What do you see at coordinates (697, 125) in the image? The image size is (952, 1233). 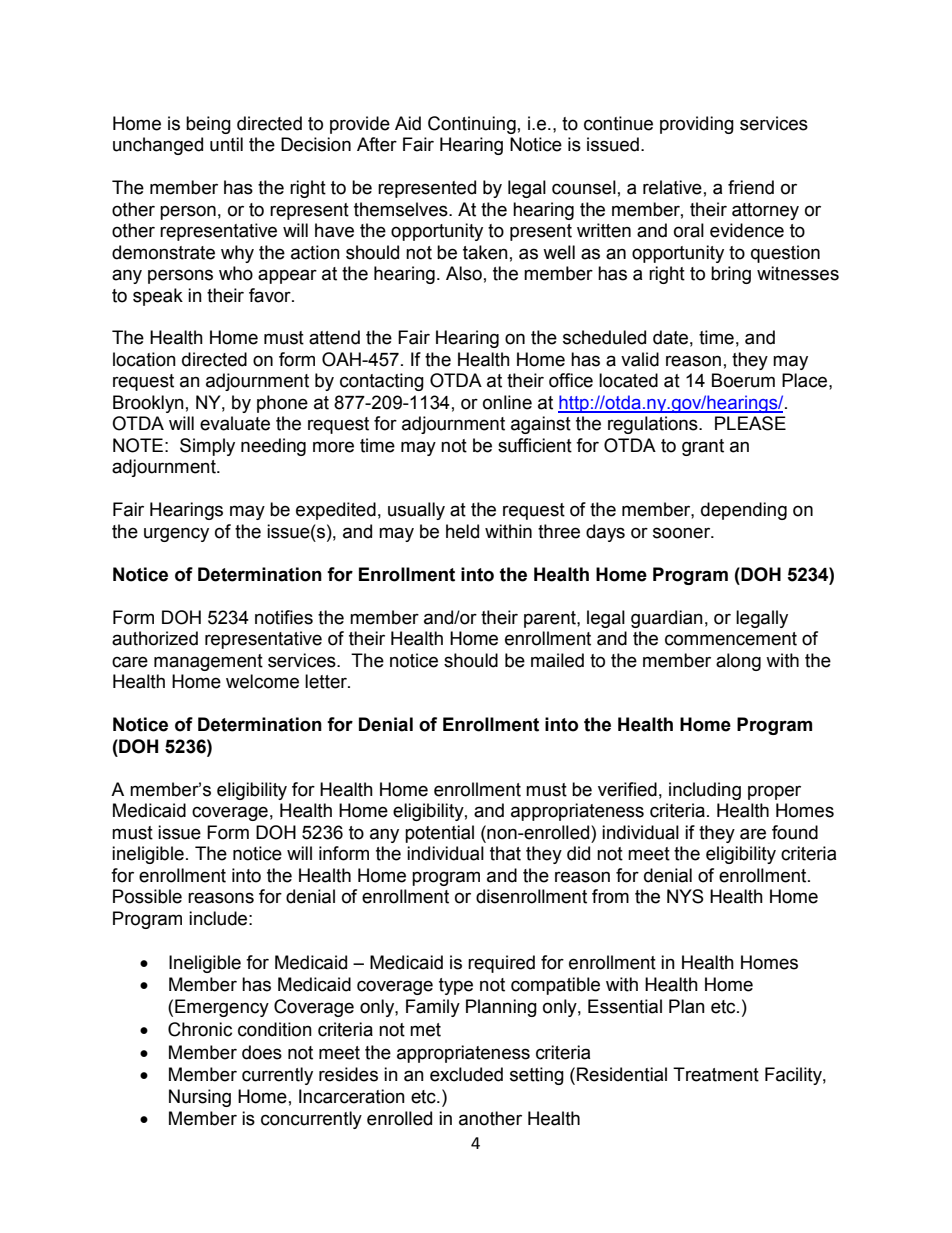 I see `providing` at bounding box center [697, 125].
